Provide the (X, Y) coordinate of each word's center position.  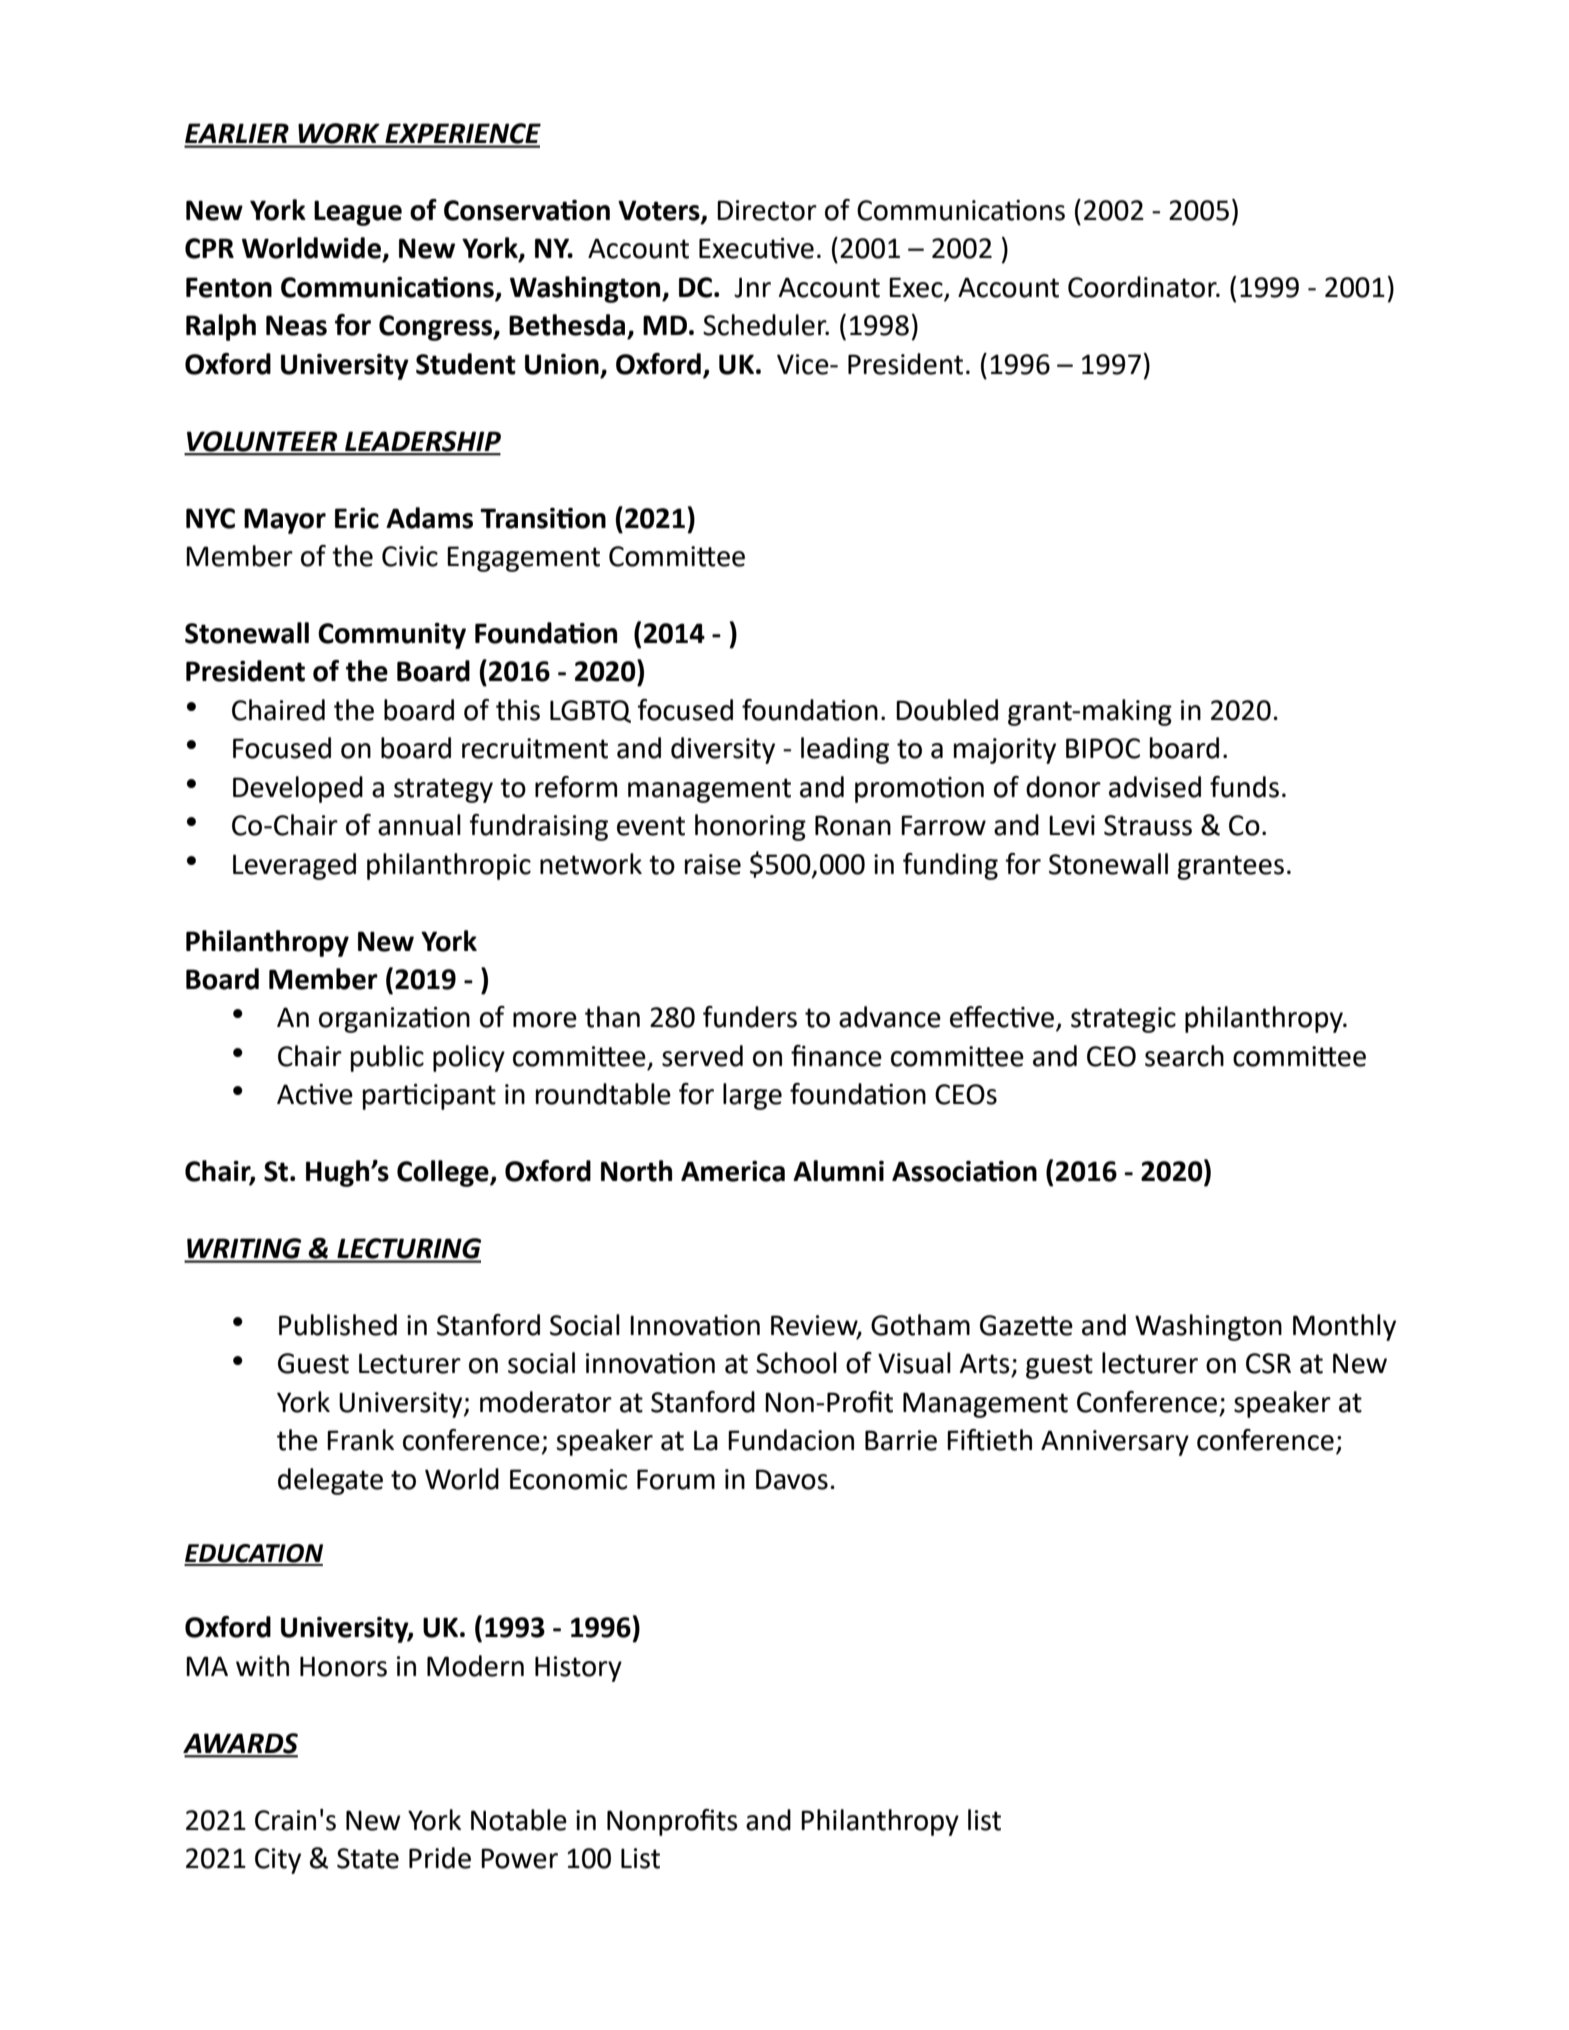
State (368, 1858)
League (358, 213)
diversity (723, 750)
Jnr (752, 287)
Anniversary (1115, 1443)
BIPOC (1103, 748)
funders (750, 1017)
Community (392, 636)
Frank (360, 1440)
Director (767, 210)
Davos (792, 1479)
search (1184, 1056)
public (387, 1058)
